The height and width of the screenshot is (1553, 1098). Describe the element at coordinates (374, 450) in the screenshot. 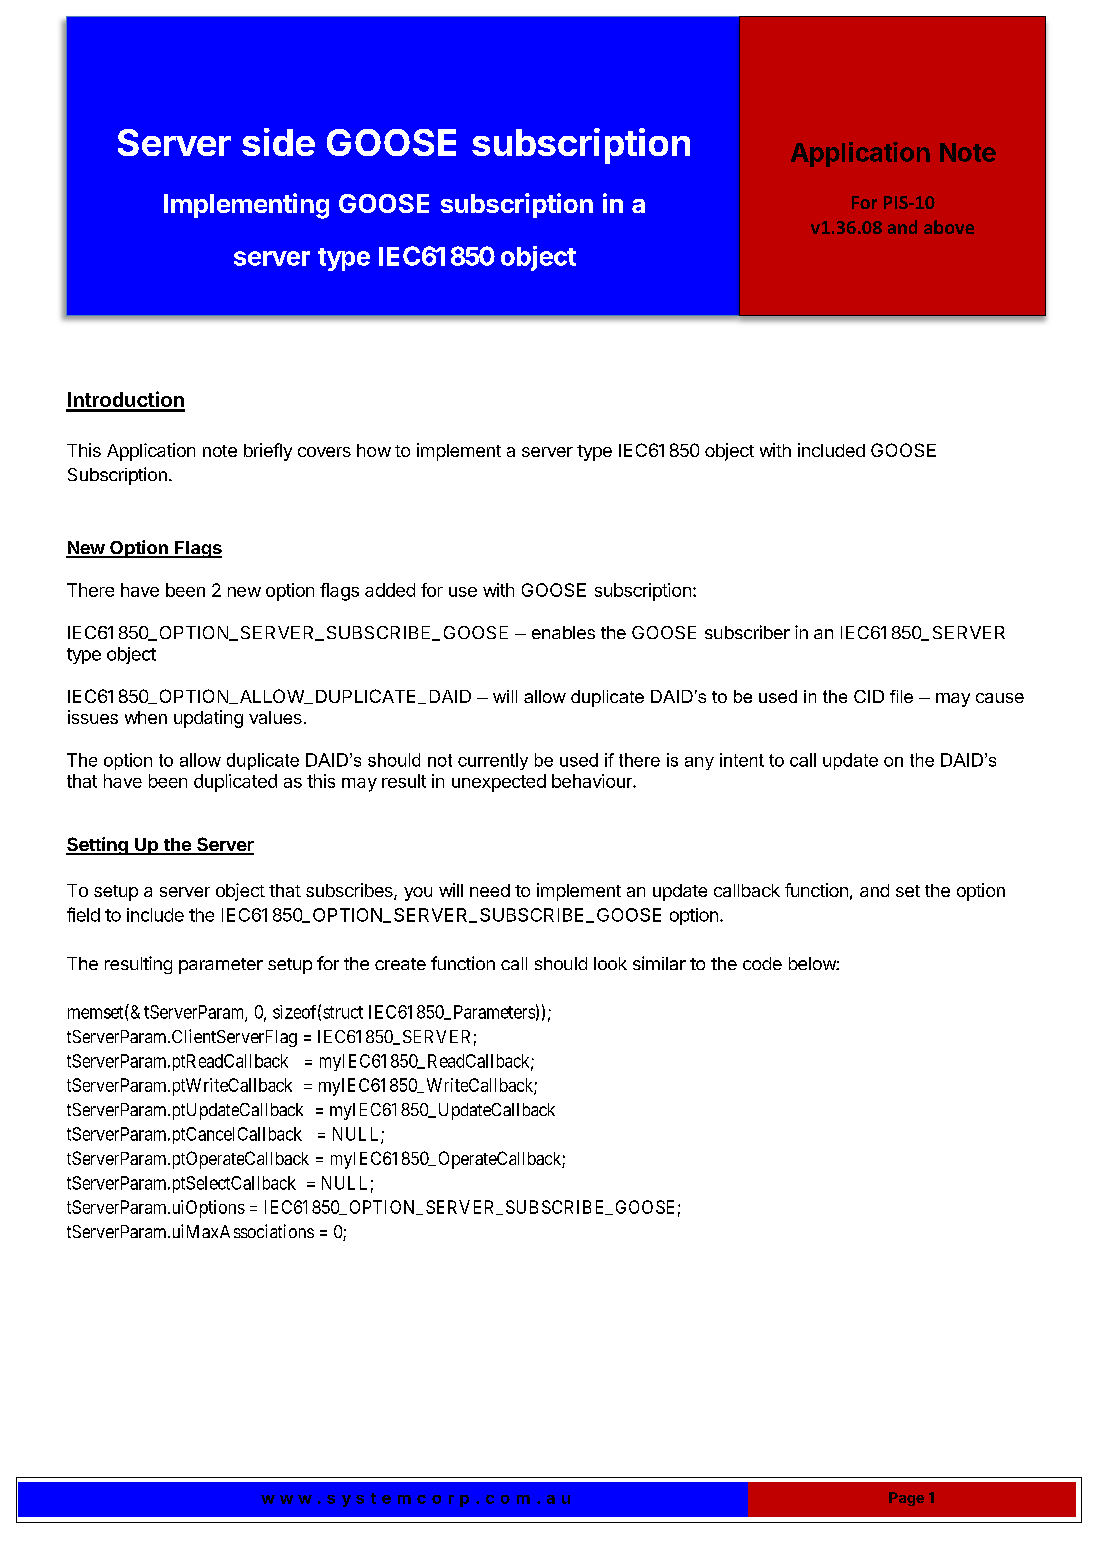

I see `how` at that location.
